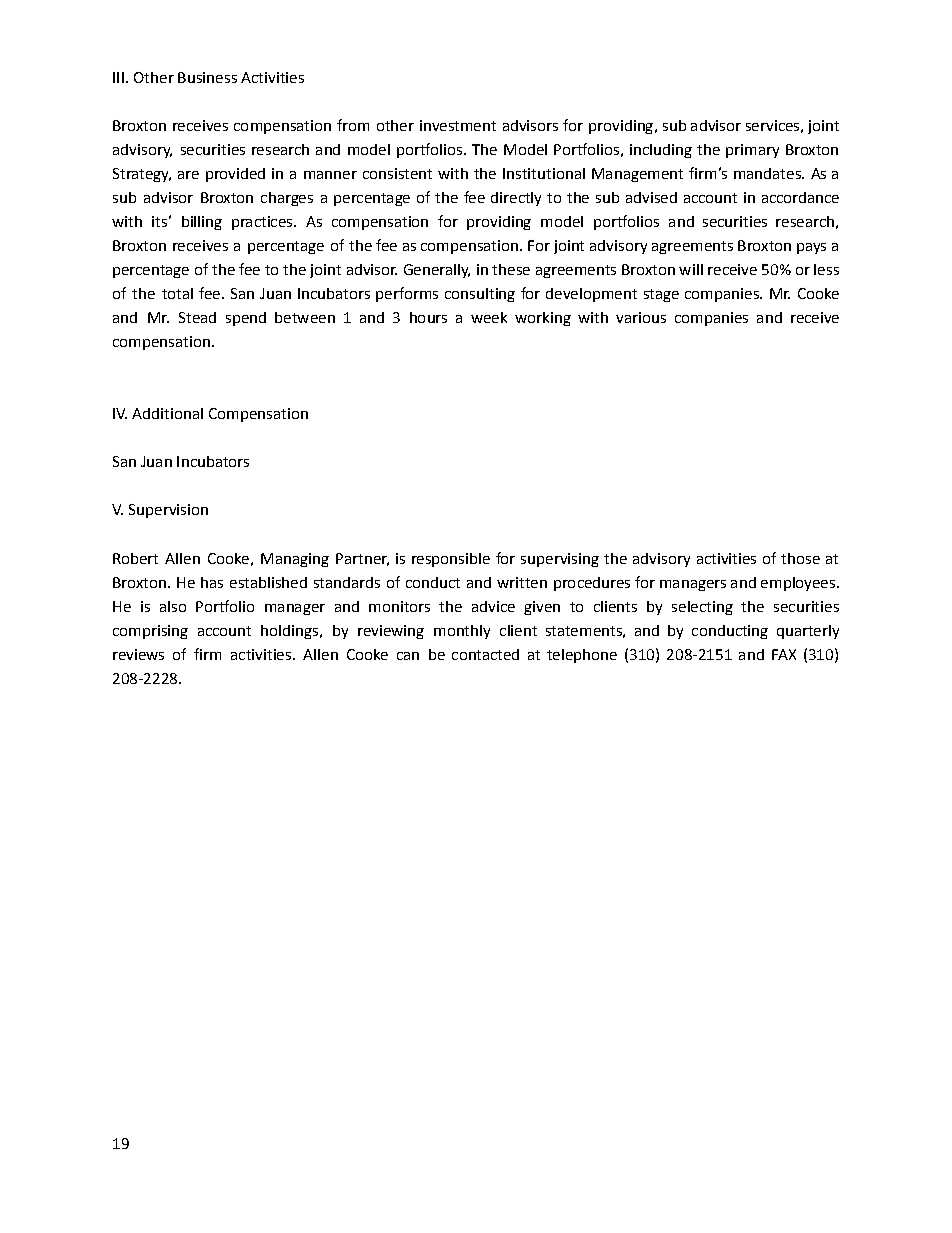 Image resolution: width=952 pixels, height=1233 pixels. I want to click on Additional, so click(167, 413).
